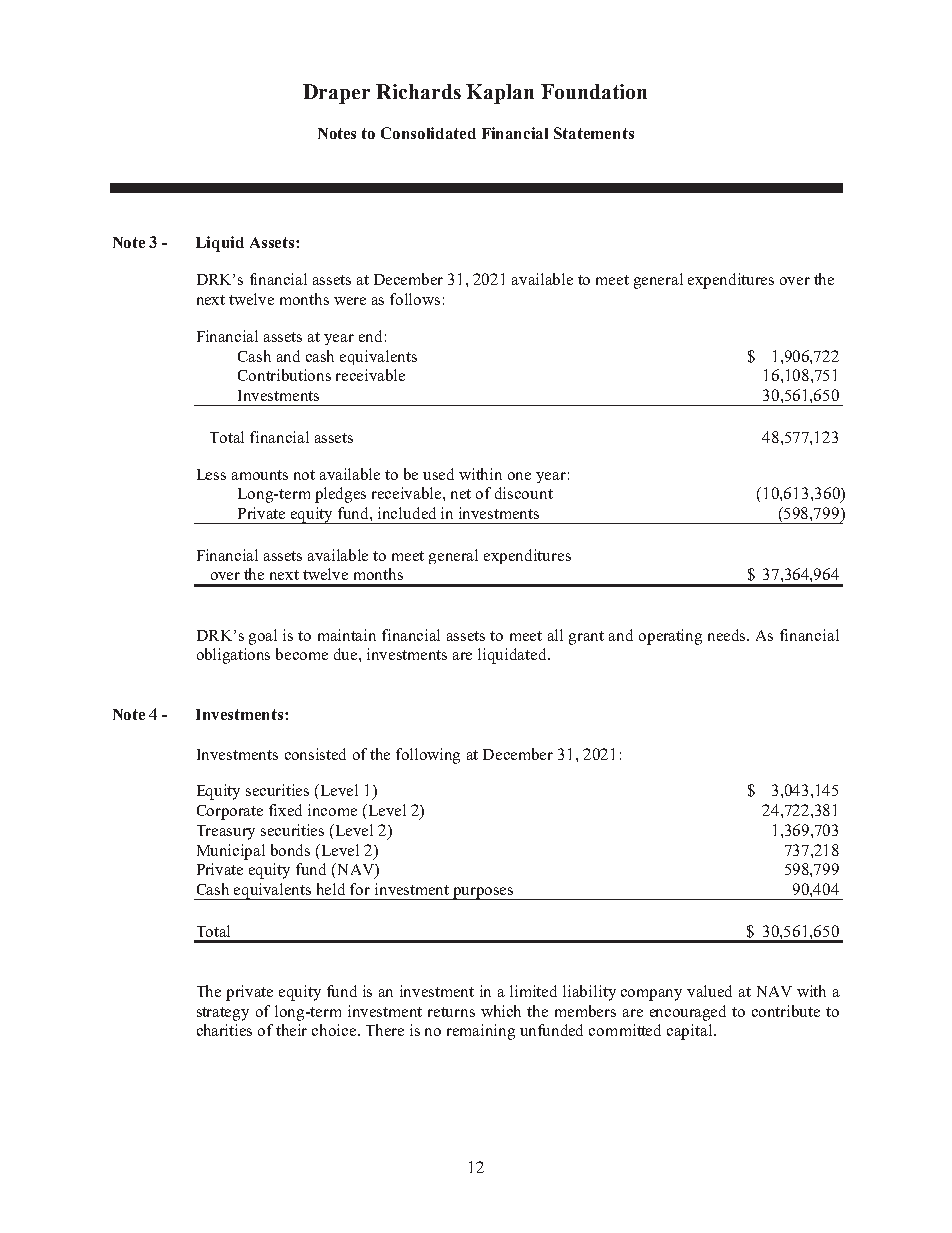 The height and width of the screenshot is (1233, 952). Describe the element at coordinates (728, 635) in the screenshot. I see `needs` at that location.
